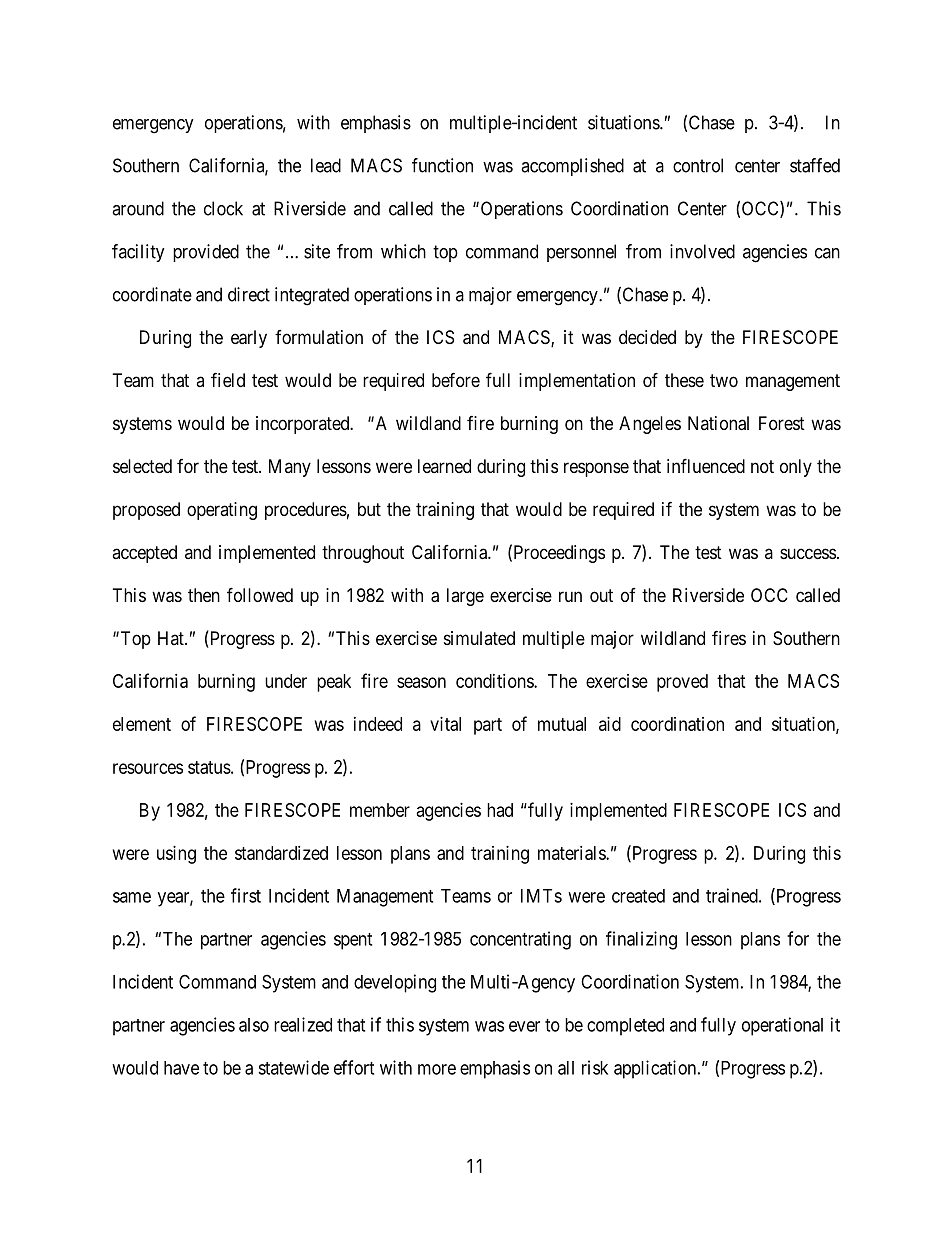 Image resolution: width=952 pixels, height=1233 pixels. Describe the element at coordinates (479, 638) in the image. I see `simulated` at that location.
